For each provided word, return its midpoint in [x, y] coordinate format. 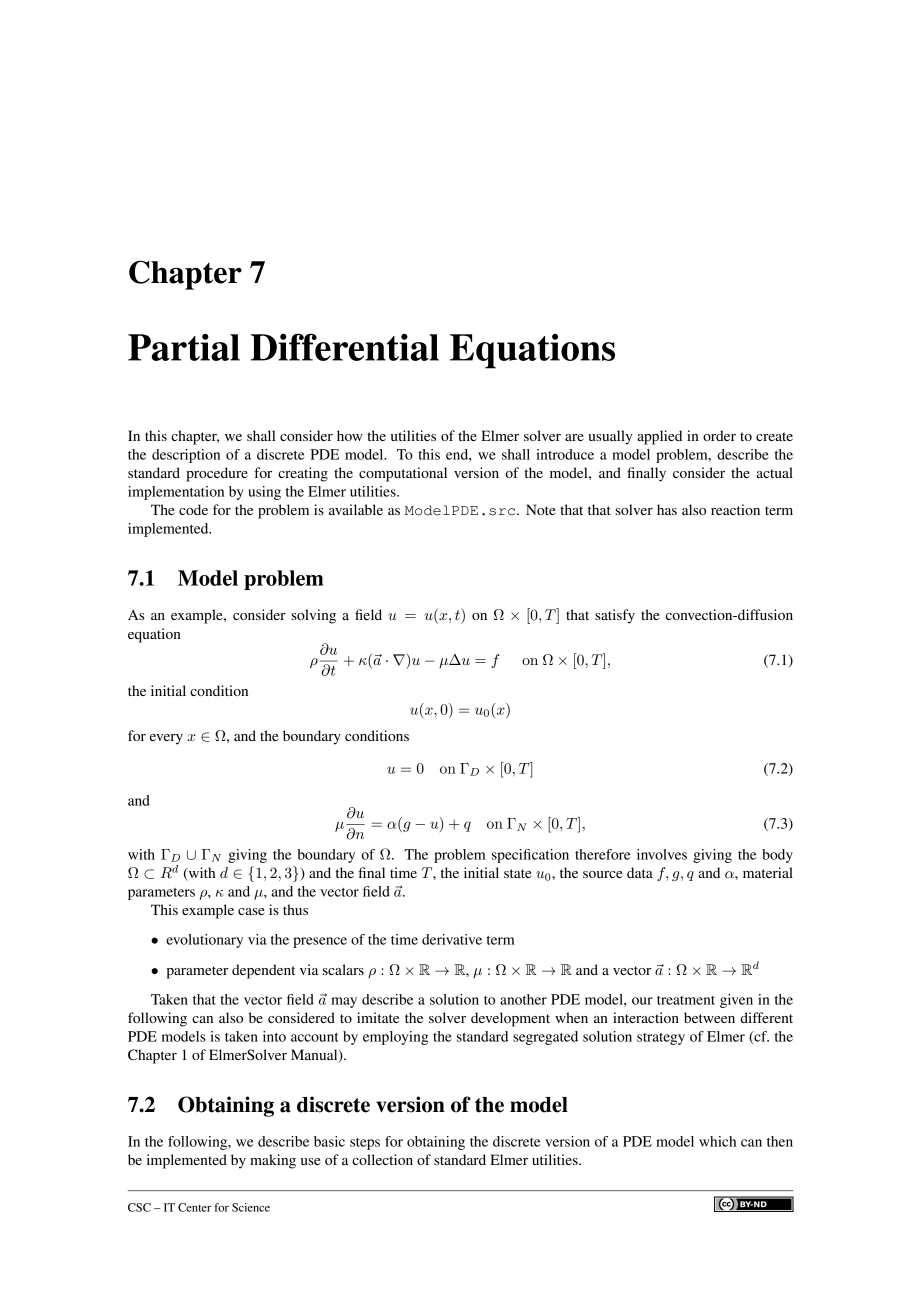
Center [194, 1207]
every [166, 739]
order [719, 435]
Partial [184, 347]
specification [530, 856]
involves [662, 854]
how [350, 435]
